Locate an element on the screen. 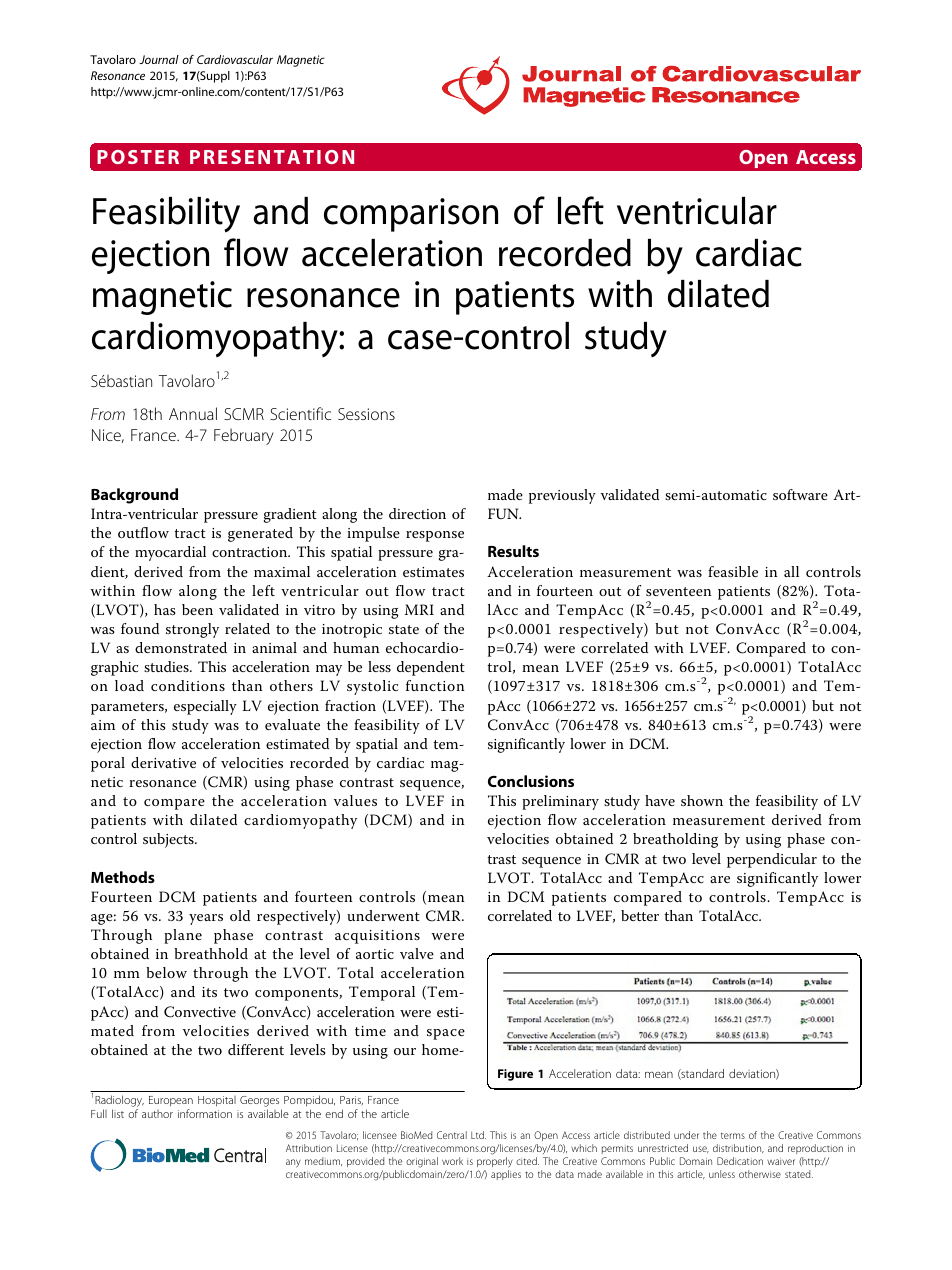 The height and width of the screenshot is (1270, 952). better is located at coordinates (640, 915).
